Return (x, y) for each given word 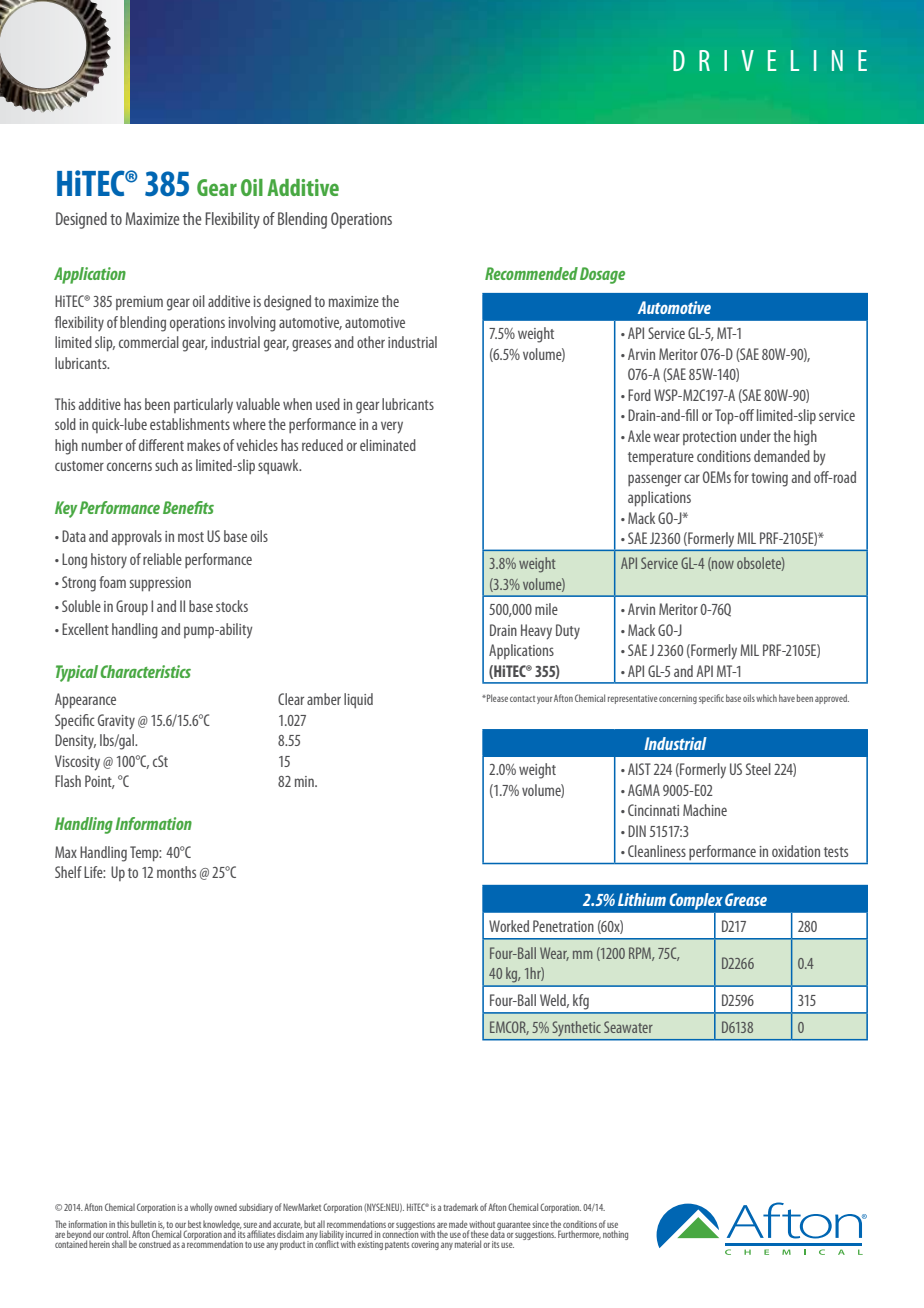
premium (139, 303)
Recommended (531, 273)
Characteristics (145, 671)
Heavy (536, 632)
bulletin (144, 1225)
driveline (770, 60)
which (766, 698)
